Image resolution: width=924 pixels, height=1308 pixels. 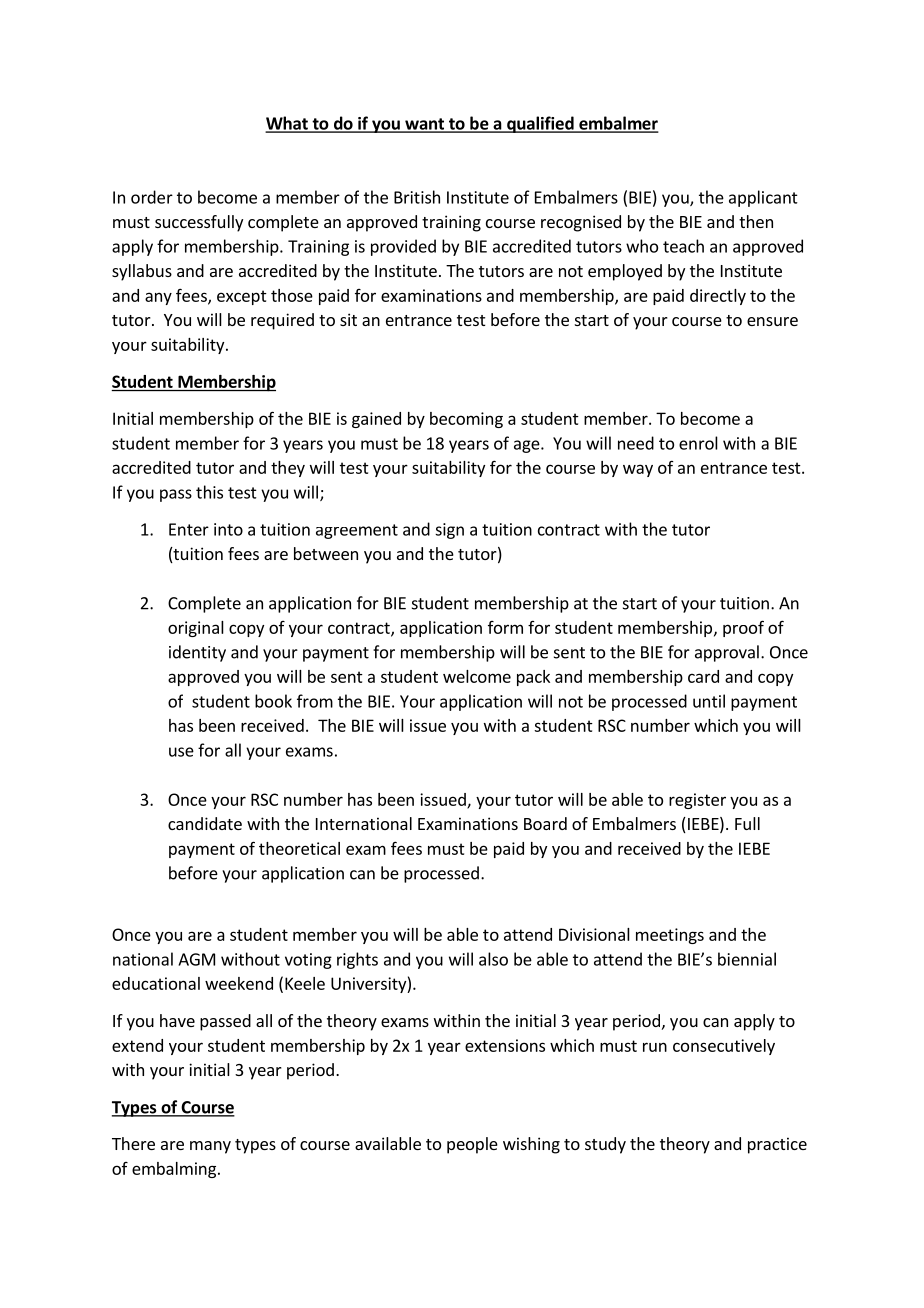 I want to click on people, so click(x=472, y=1145).
